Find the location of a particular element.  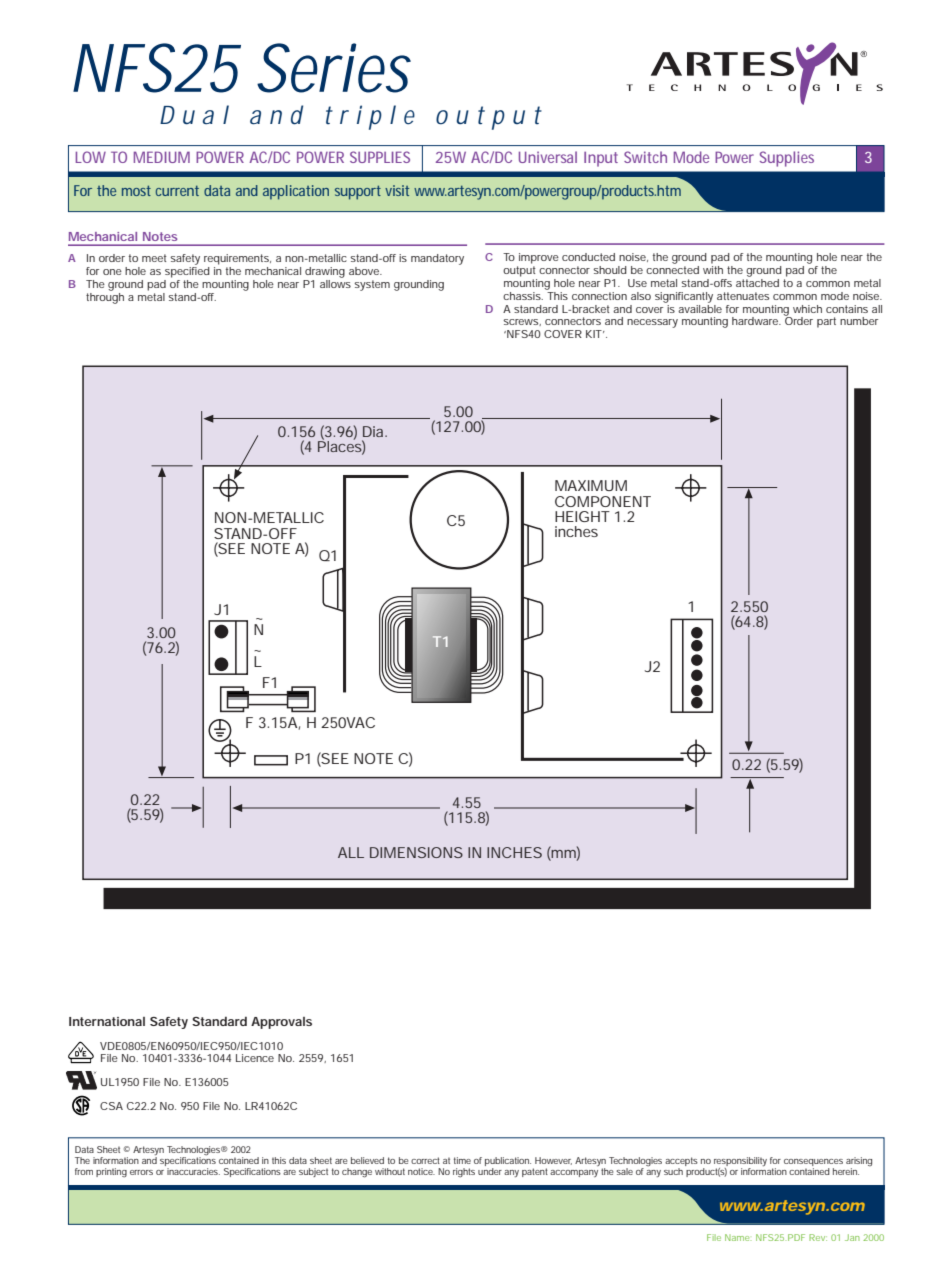

Dia is located at coordinates (374, 431).
